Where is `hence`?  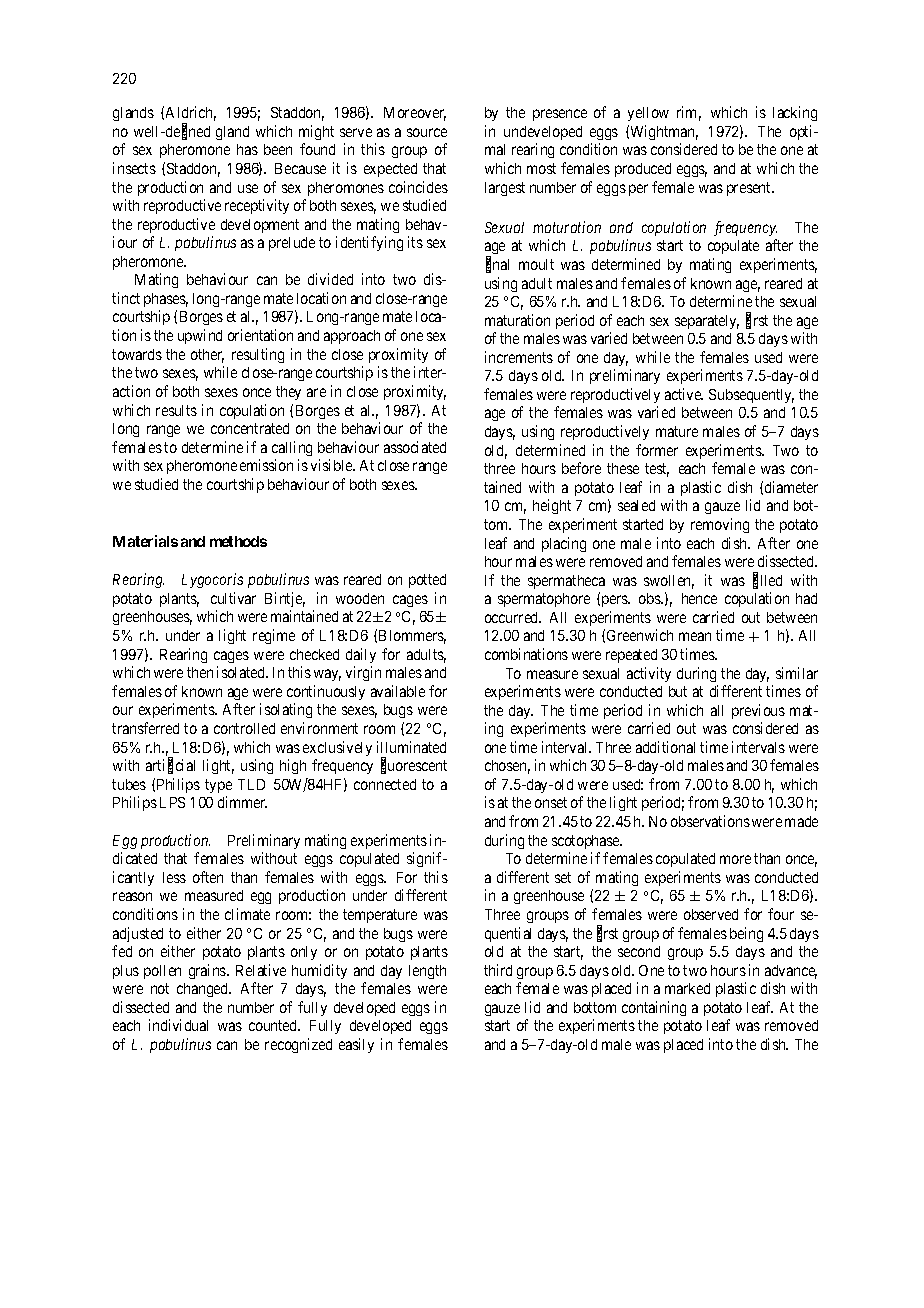
hence is located at coordinates (699, 598).
